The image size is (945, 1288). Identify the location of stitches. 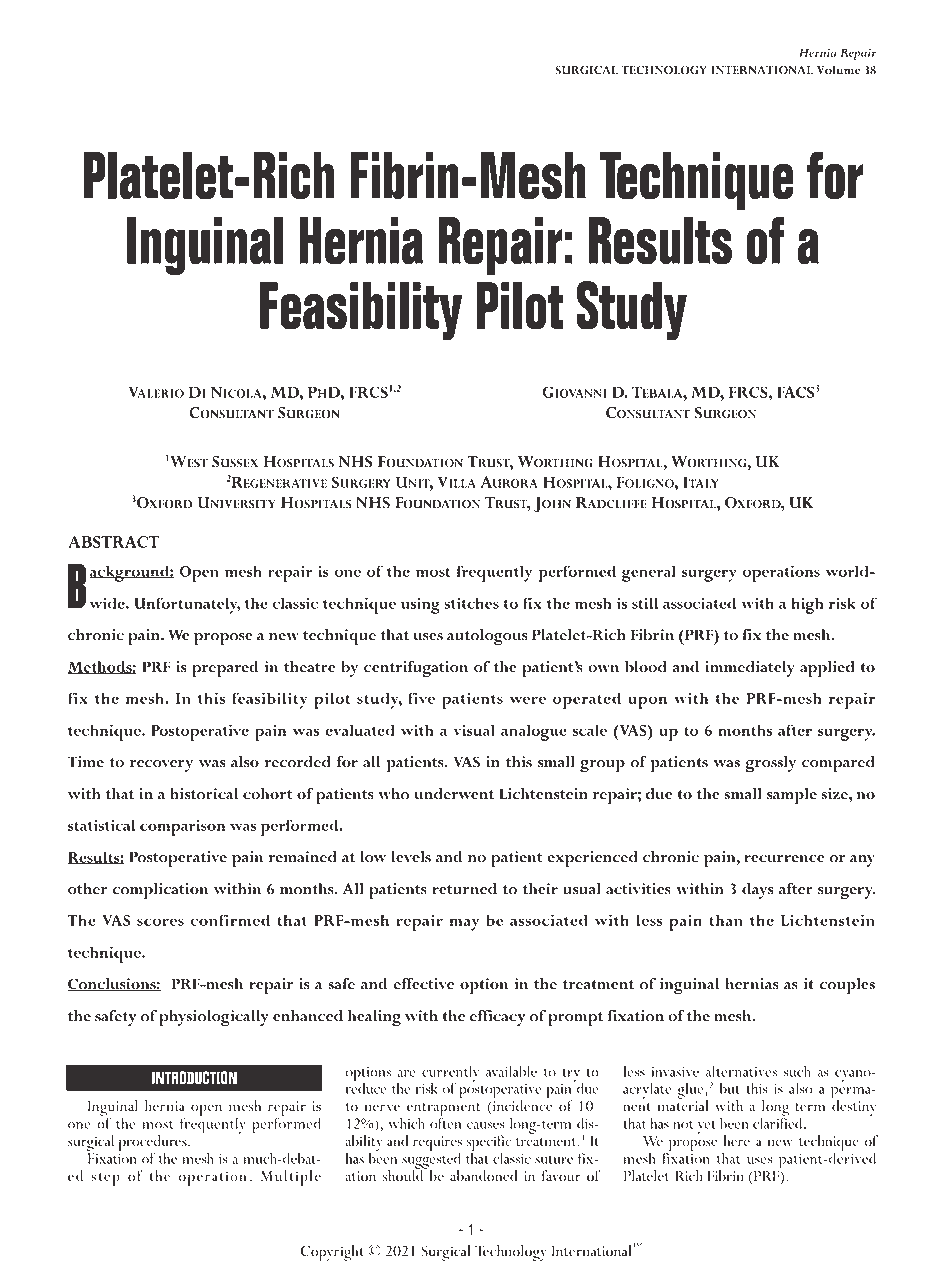
(471, 603).
